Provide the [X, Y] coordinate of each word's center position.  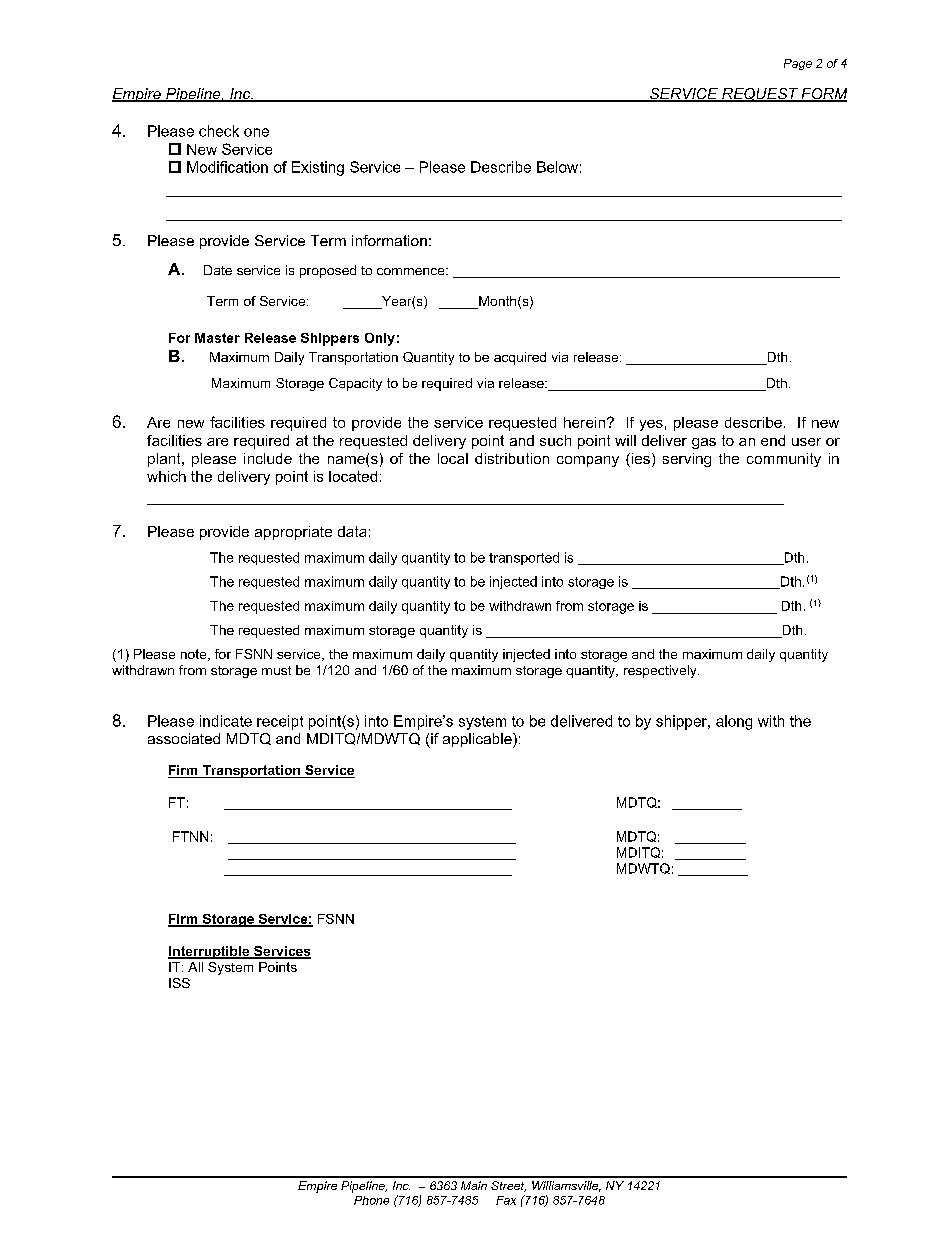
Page [798, 64]
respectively [661, 671]
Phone [371, 1200]
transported [524, 558]
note [195, 655]
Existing [318, 168]
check [219, 131]
